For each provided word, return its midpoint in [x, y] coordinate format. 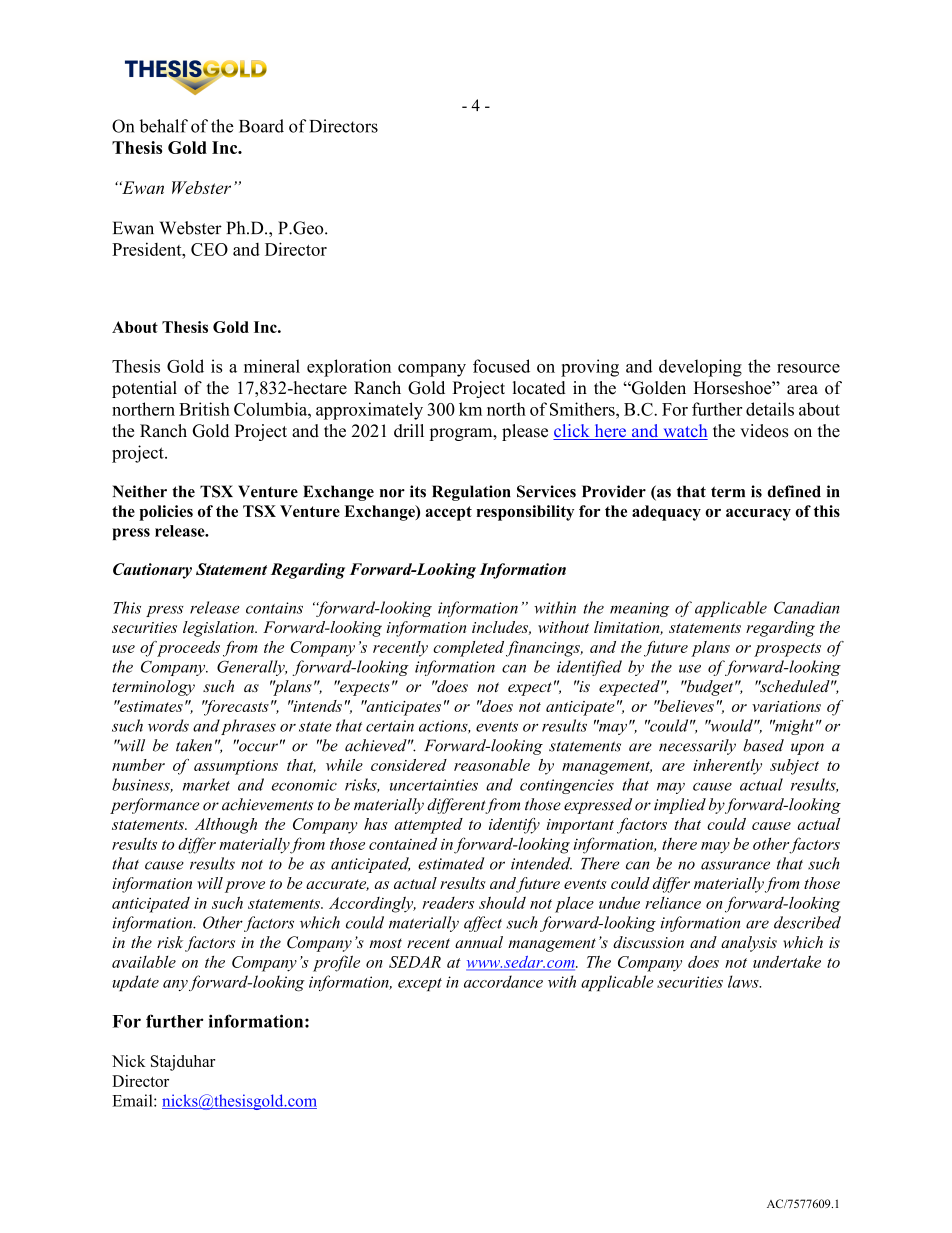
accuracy [758, 515]
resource [808, 368]
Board [261, 126]
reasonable [492, 765]
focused [501, 366]
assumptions [236, 767]
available [144, 962]
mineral [272, 366]
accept [449, 513]
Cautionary [152, 571]
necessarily [697, 747]
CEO [209, 249]
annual [479, 942]
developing [700, 368]
